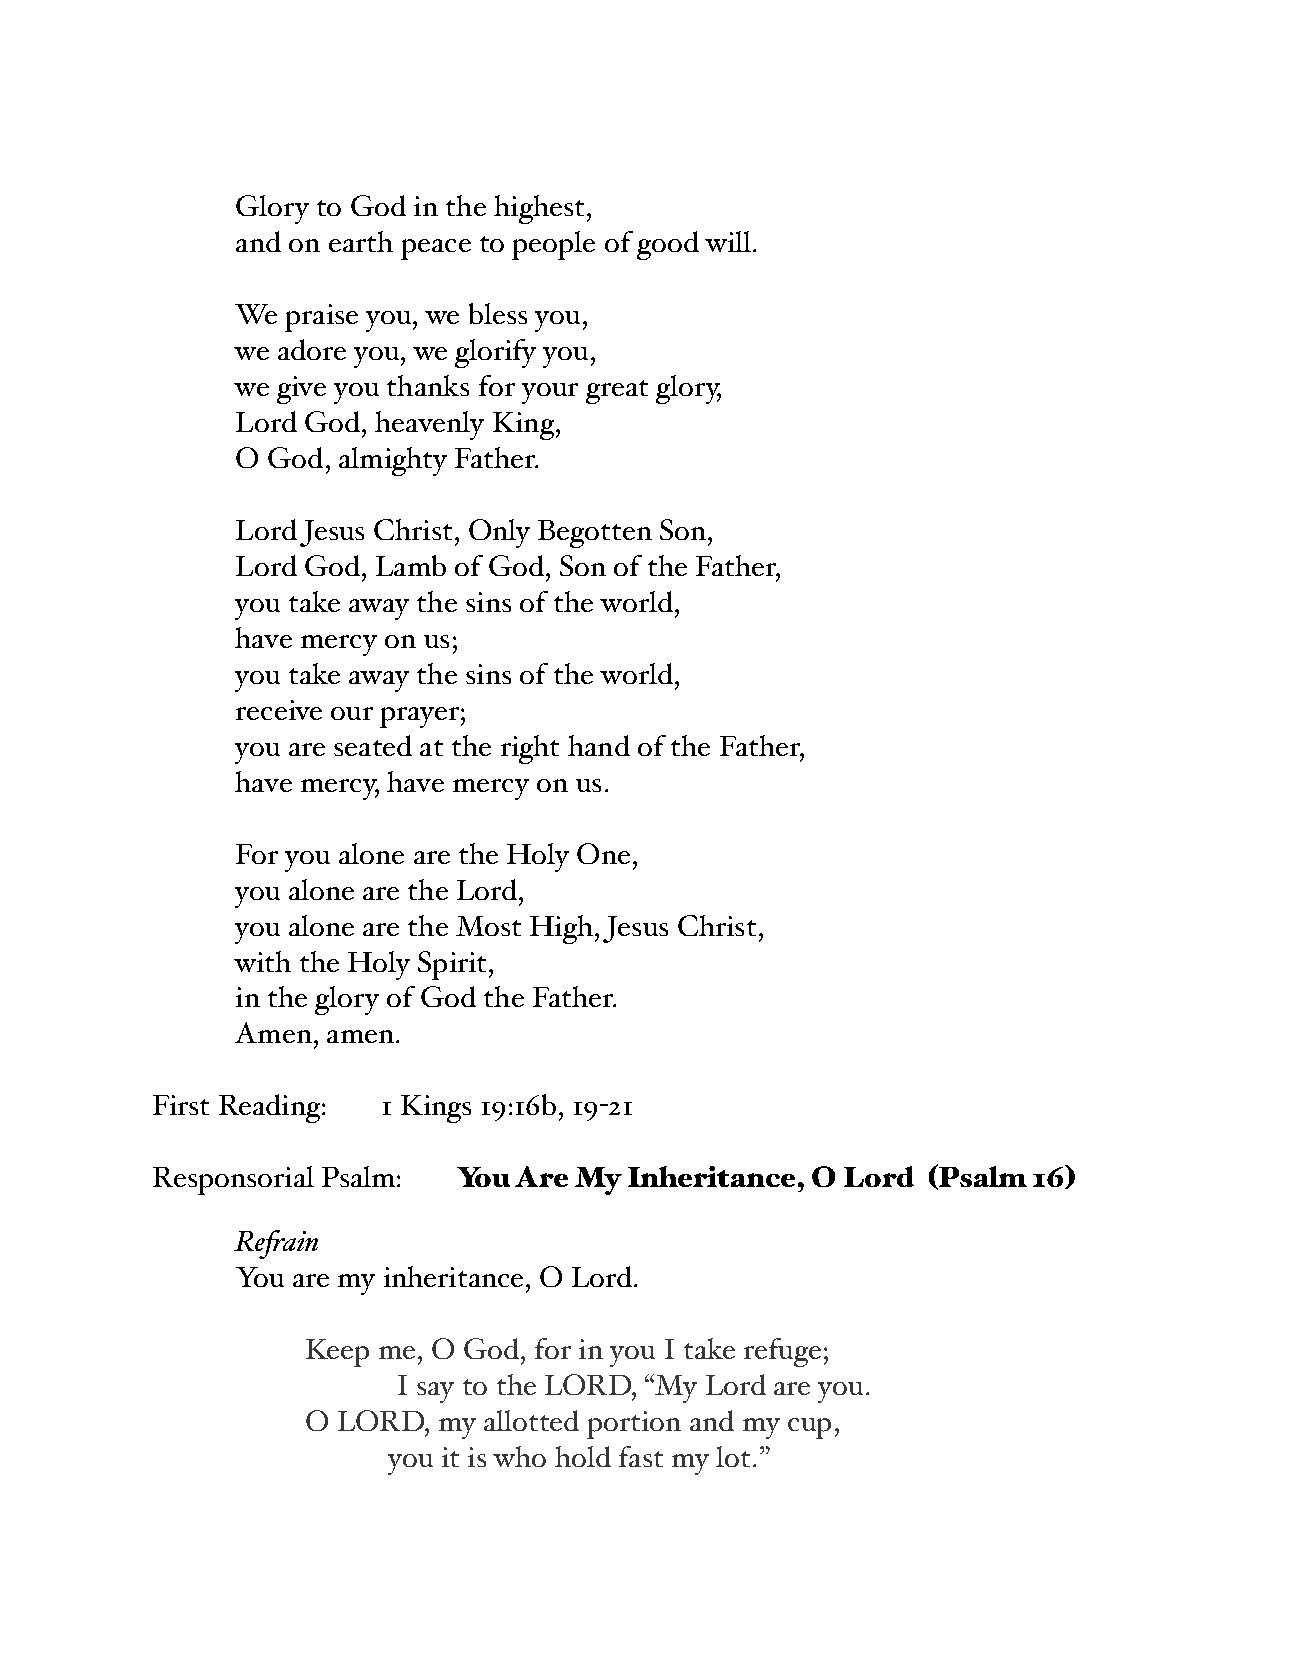 Image resolution: width=1295 pixels, height=1676 pixels. What do you see at coordinates (488, 926) in the page?
I see `Most` at bounding box center [488, 926].
